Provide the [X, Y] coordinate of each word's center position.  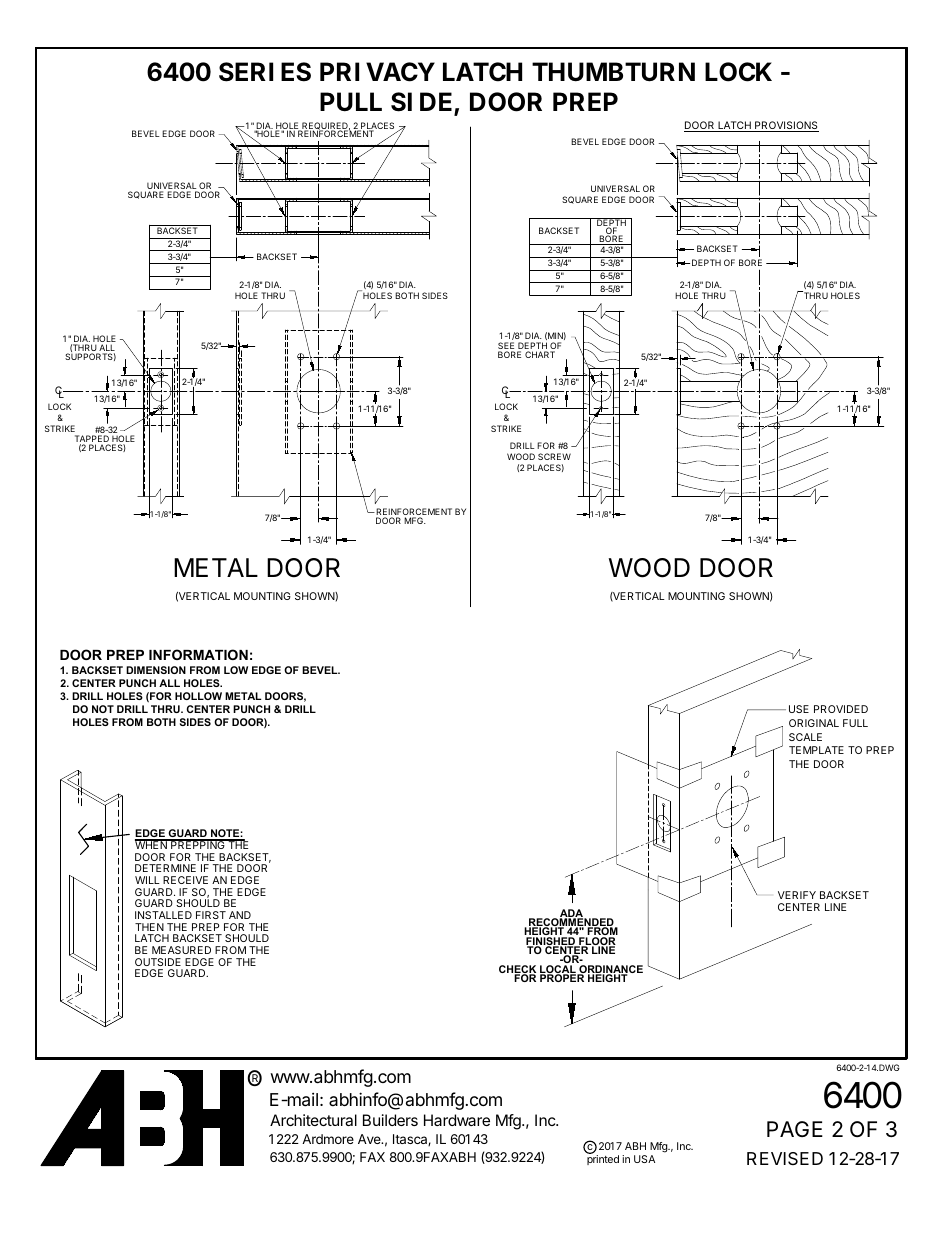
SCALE [805, 737]
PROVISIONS [786, 126]
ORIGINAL [814, 723]
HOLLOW [198, 696]
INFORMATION [198, 654]
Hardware [457, 1120]
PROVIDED [841, 709]
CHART [540, 354]
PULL [351, 102]
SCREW [554, 456]
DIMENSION [156, 670]
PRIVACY [377, 72]
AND [240, 915]
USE [799, 709]
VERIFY [797, 895]
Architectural [313, 1120]
